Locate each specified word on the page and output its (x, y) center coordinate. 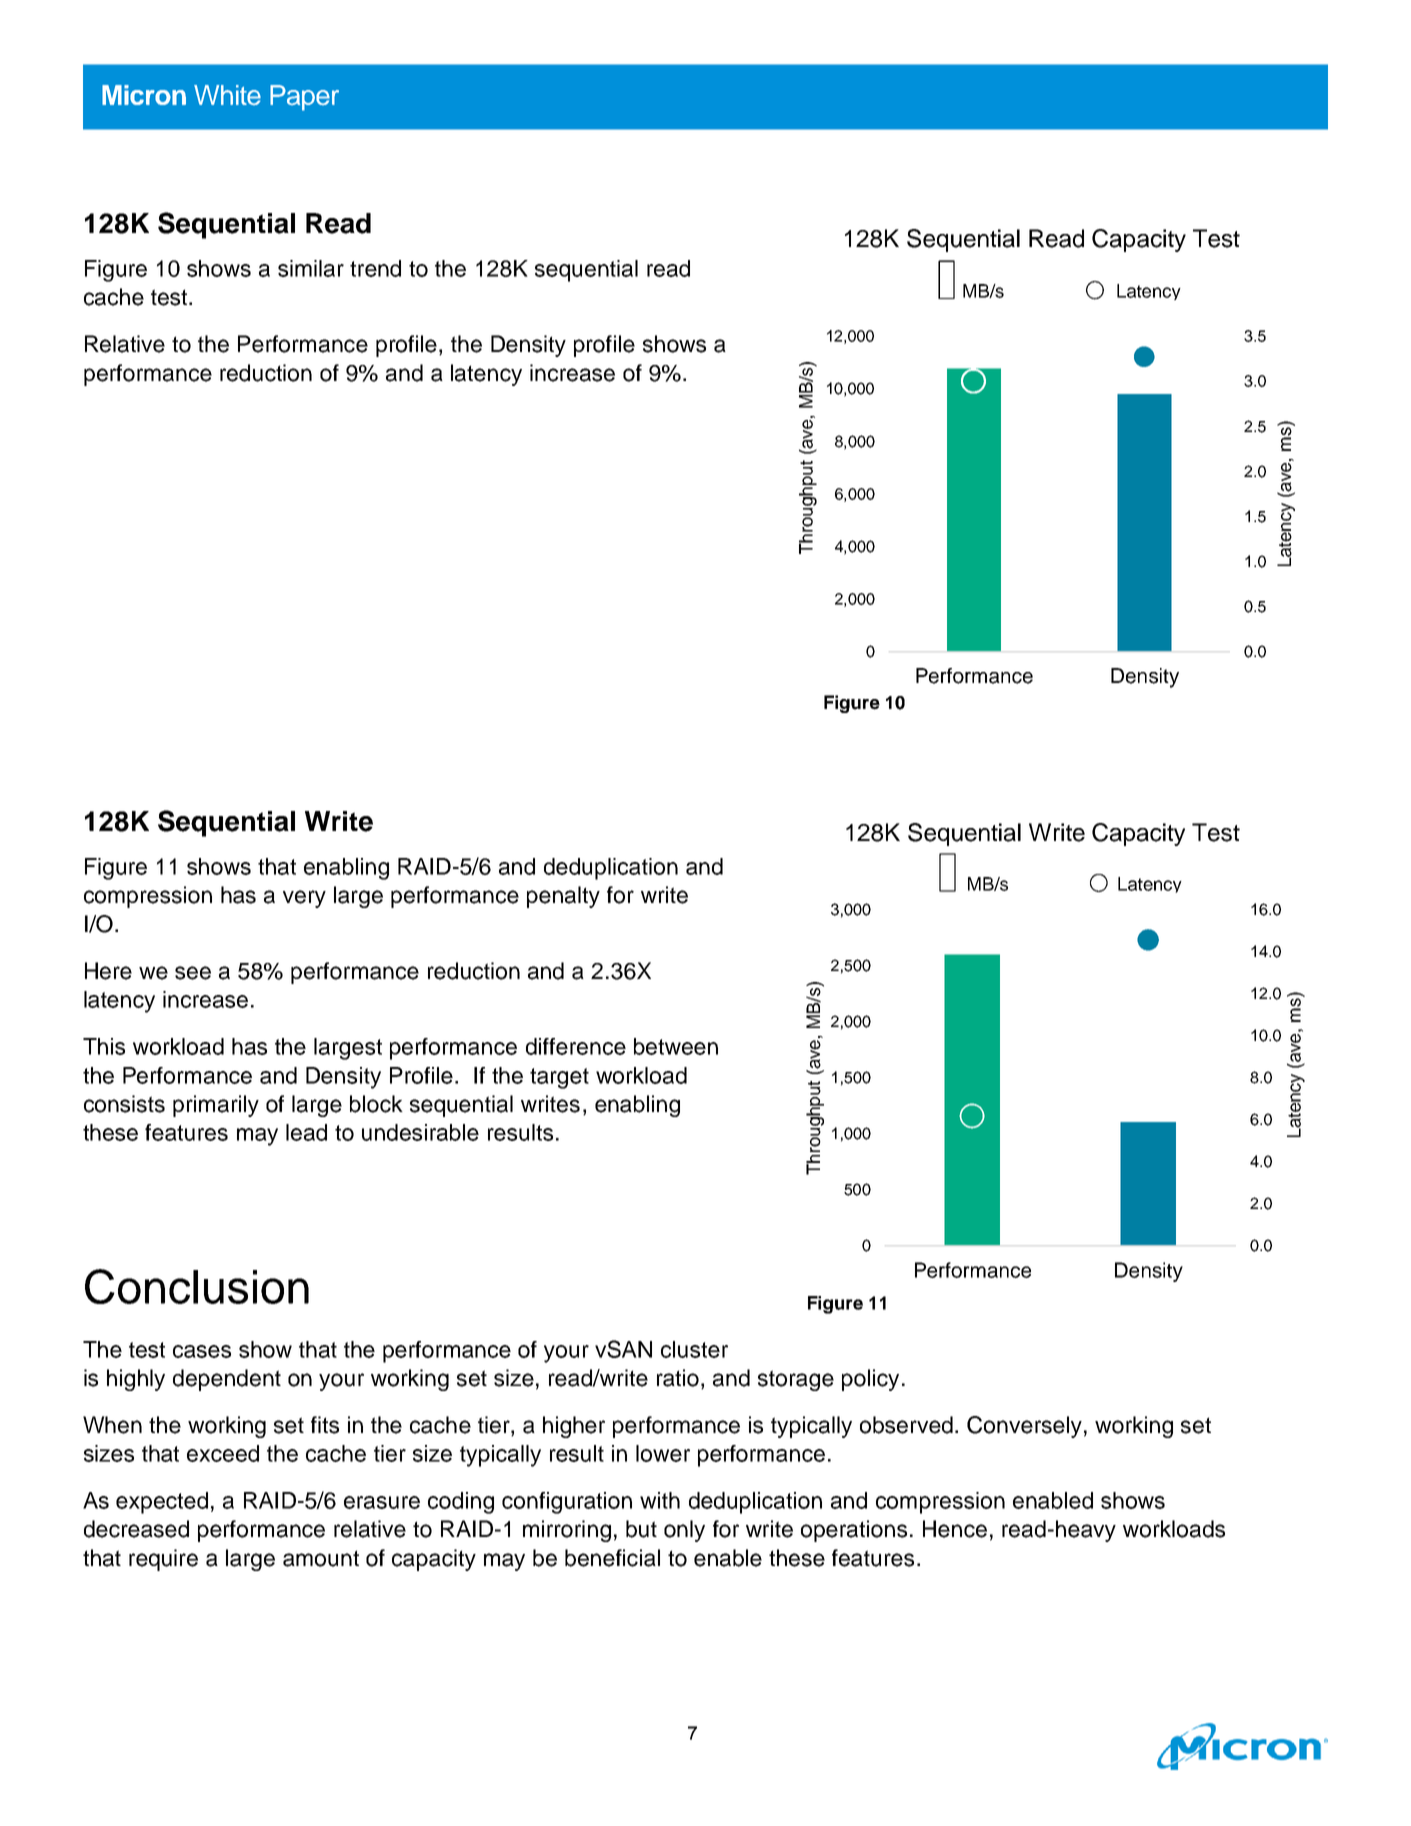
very (304, 899)
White (227, 95)
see (193, 973)
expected (162, 1503)
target (559, 1078)
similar (311, 268)
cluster (694, 1349)
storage (796, 1380)
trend (375, 268)
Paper (304, 98)
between (676, 1046)
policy (870, 1380)
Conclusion (197, 1286)
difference (576, 1046)
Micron (144, 95)
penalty (563, 897)
